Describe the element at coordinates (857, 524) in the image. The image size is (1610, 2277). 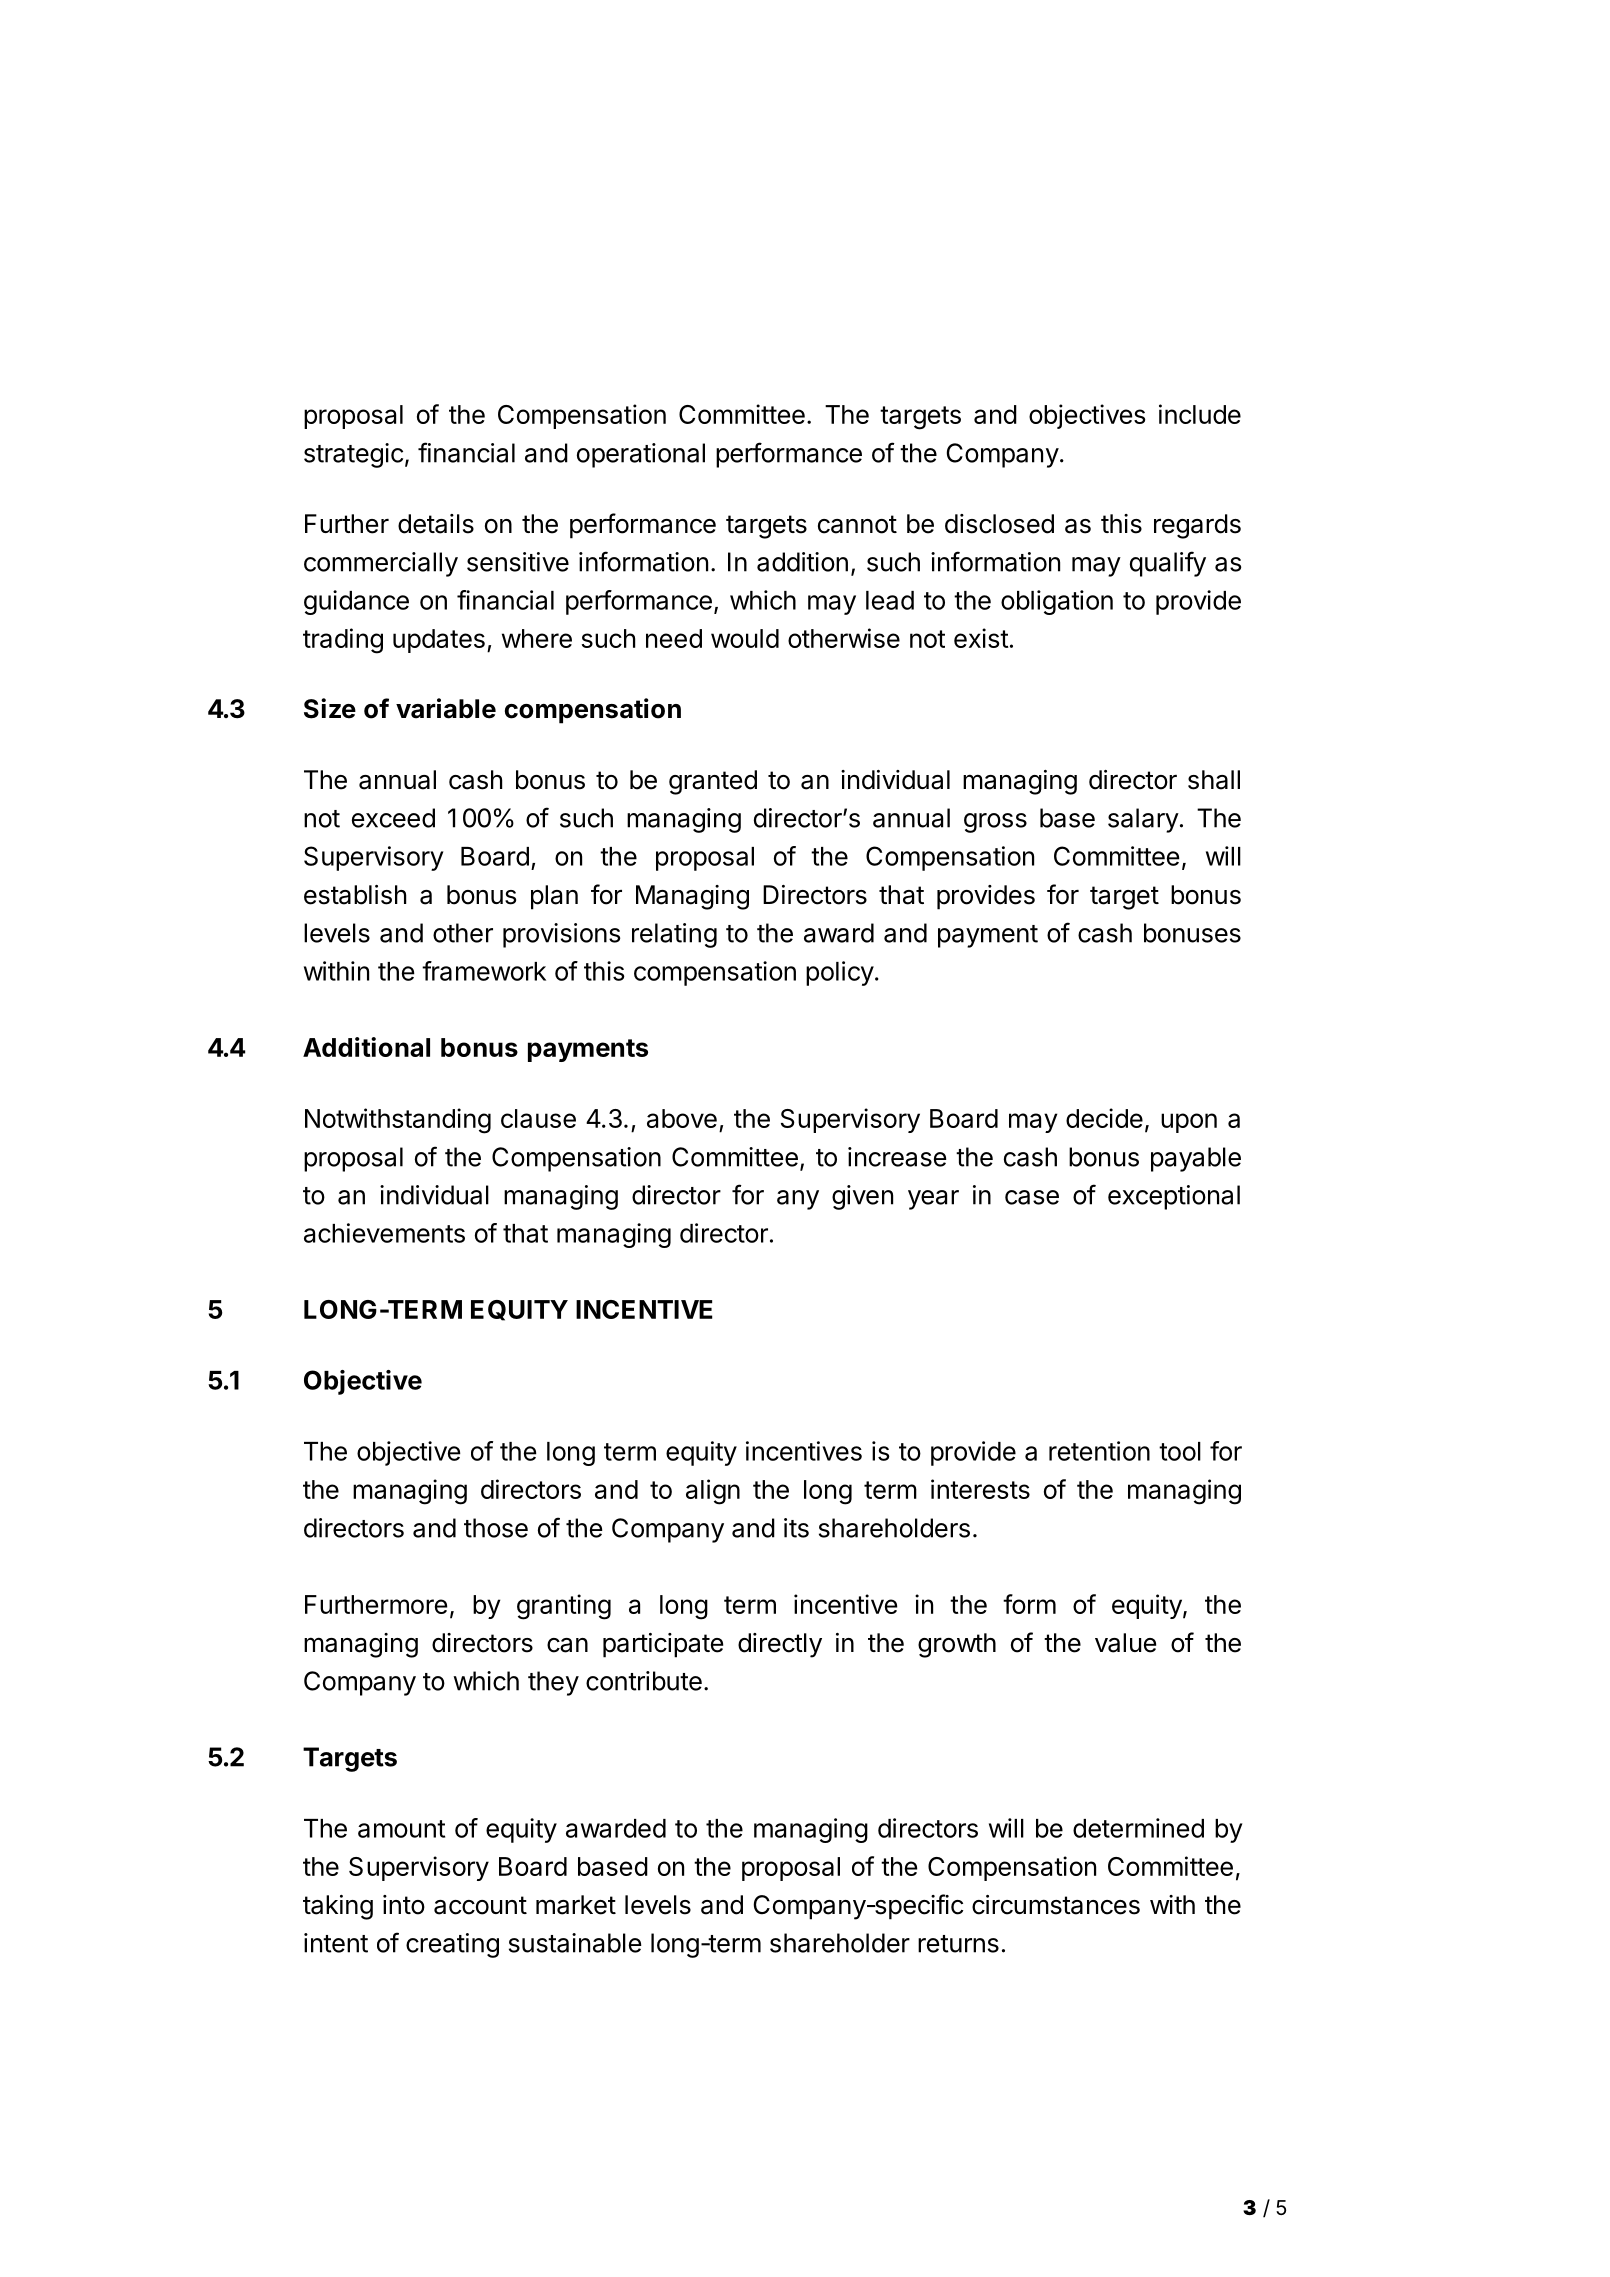
I see `cannot` at that location.
